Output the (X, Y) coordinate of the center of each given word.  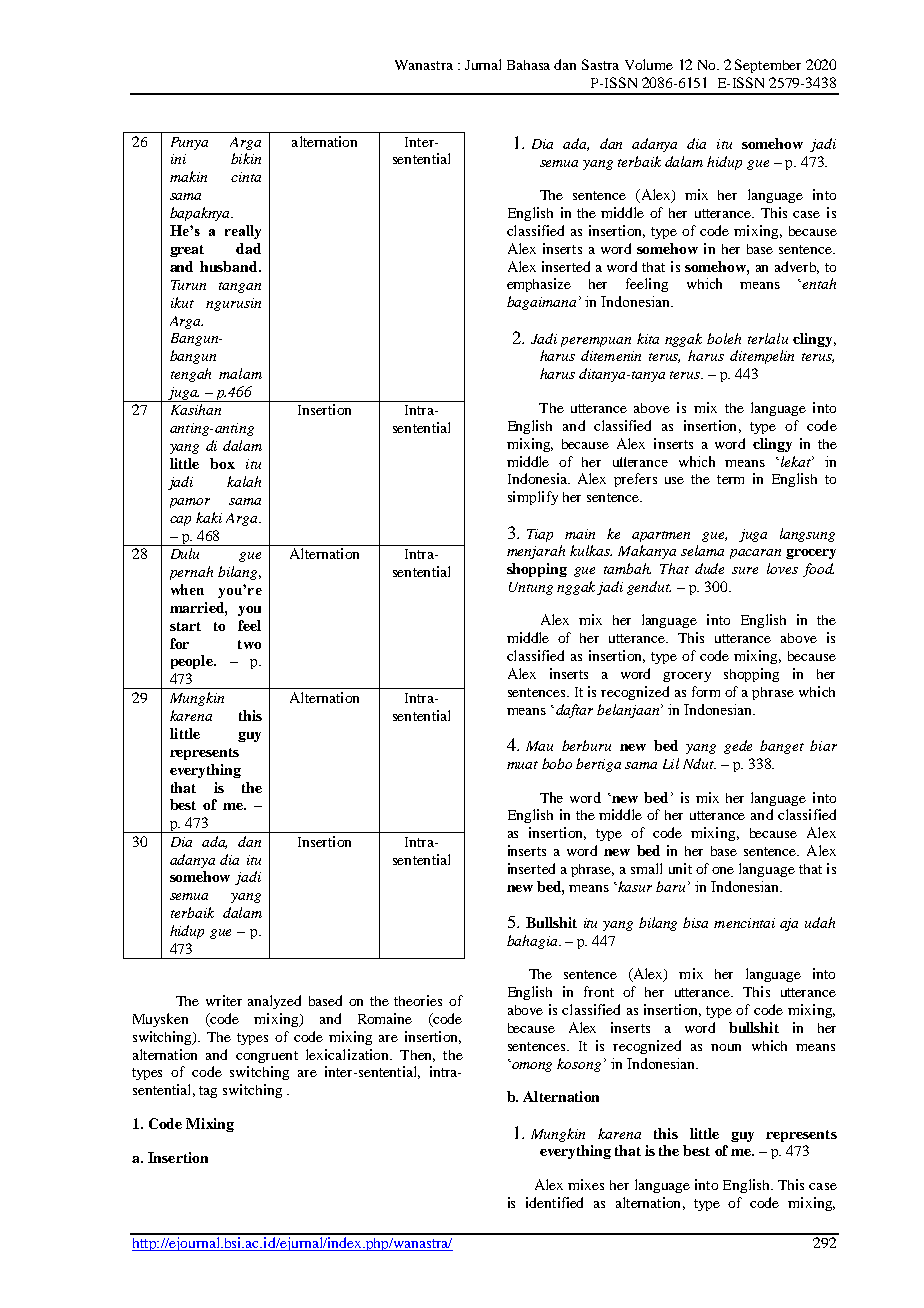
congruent (267, 1057)
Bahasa (528, 65)
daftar (574, 711)
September (768, 66)
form (706, 691)
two (249, 644)
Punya (189, 143)
